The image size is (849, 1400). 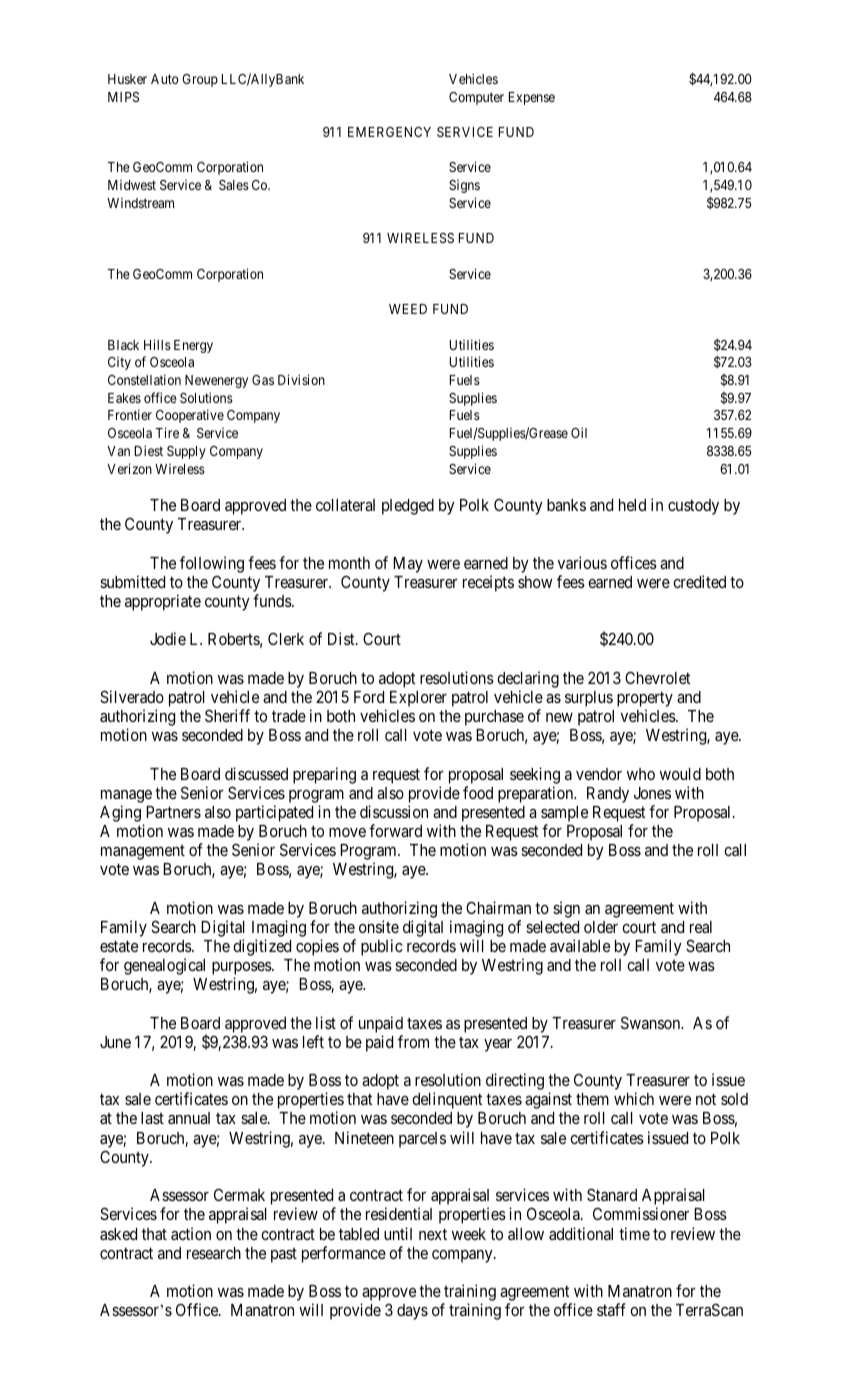 What do you see at coordinates (227, 715) in the page?
I see `Sheriff` at bounding box center [227, 715].
